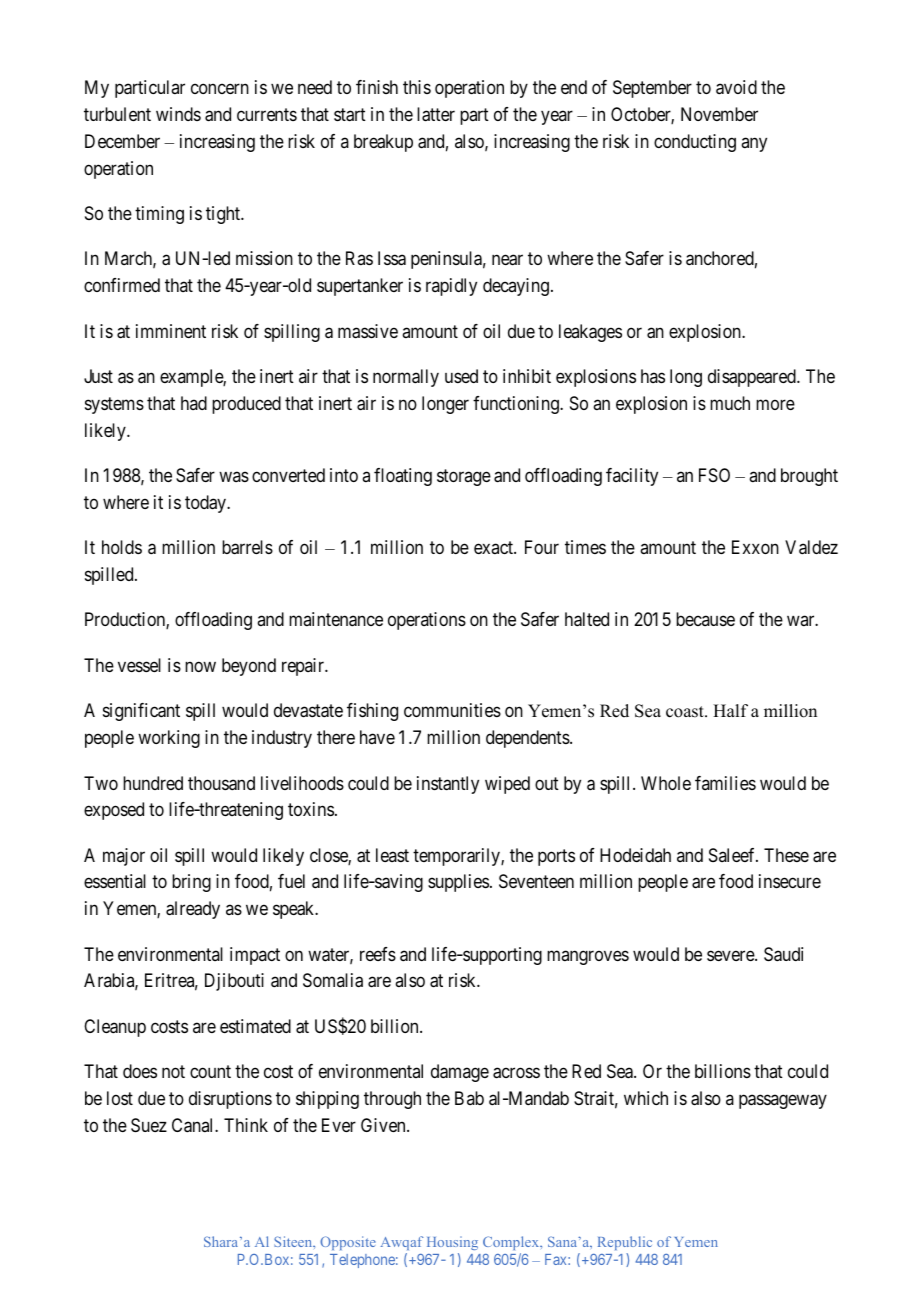 The height and width of the screenshot is (1307, 924). I want to click on already, so click(193, 910).
